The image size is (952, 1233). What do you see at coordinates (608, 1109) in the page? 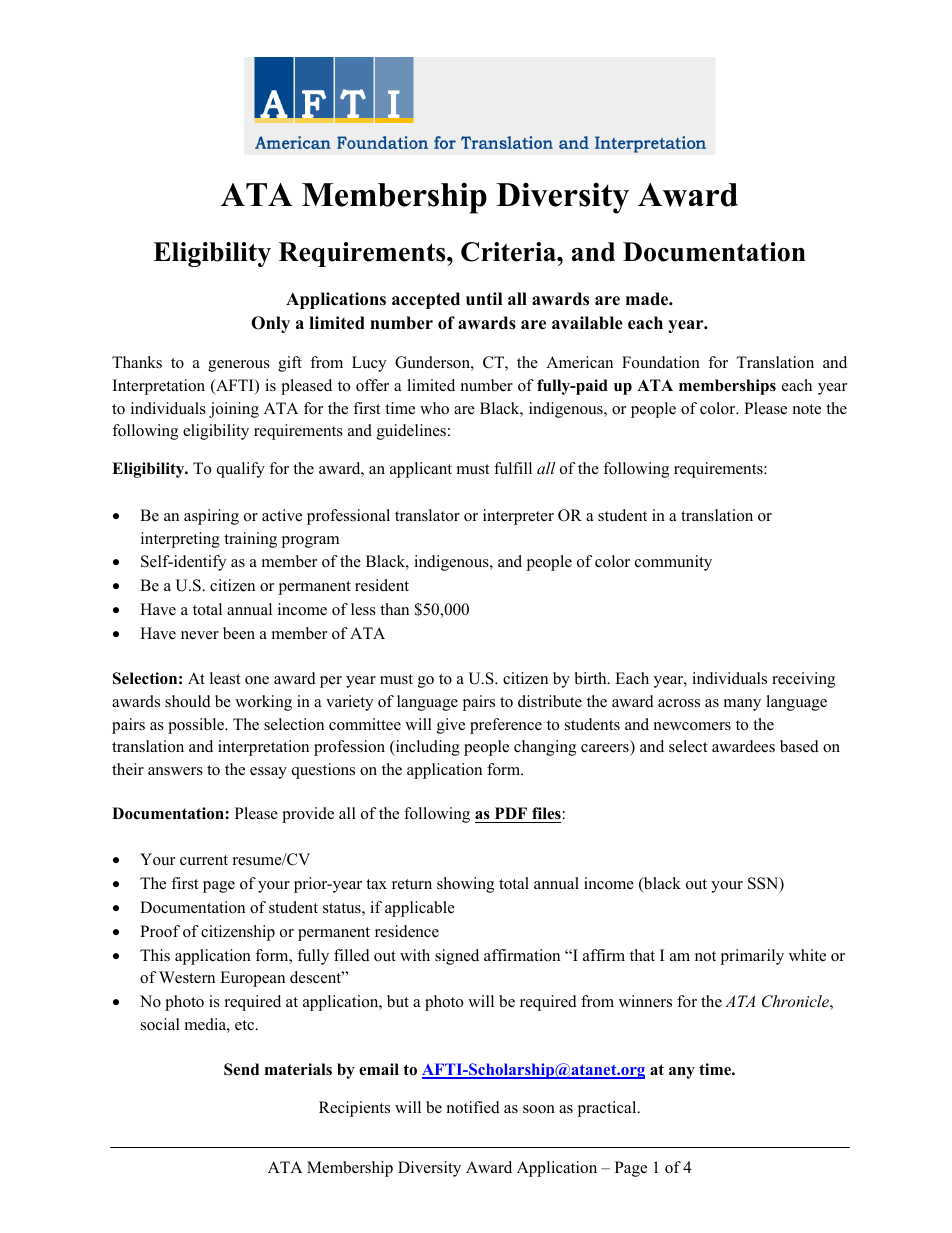
I see `practical` at bounding box center [608, 1109].
